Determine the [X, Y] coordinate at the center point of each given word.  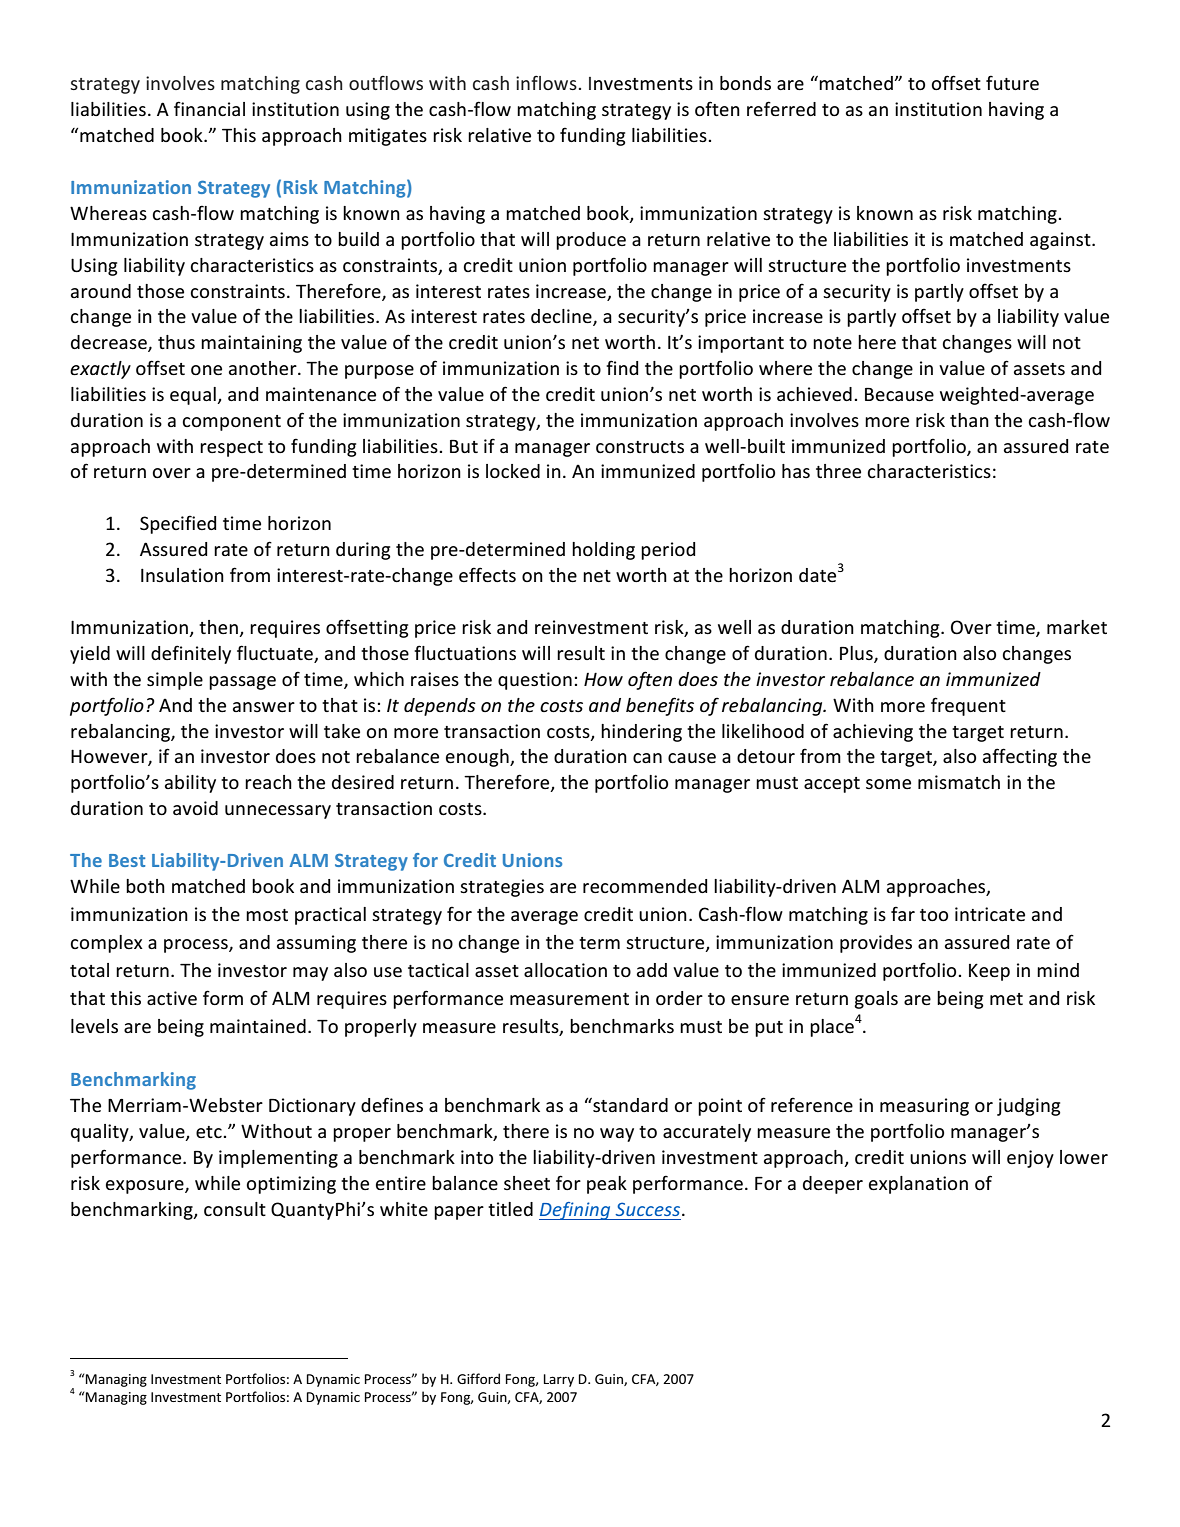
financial [209, 108]
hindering [641, 733]
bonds [745, 83]
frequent [968, 706]
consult [235, 1209]
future [1012, 82]
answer [264, 707]
